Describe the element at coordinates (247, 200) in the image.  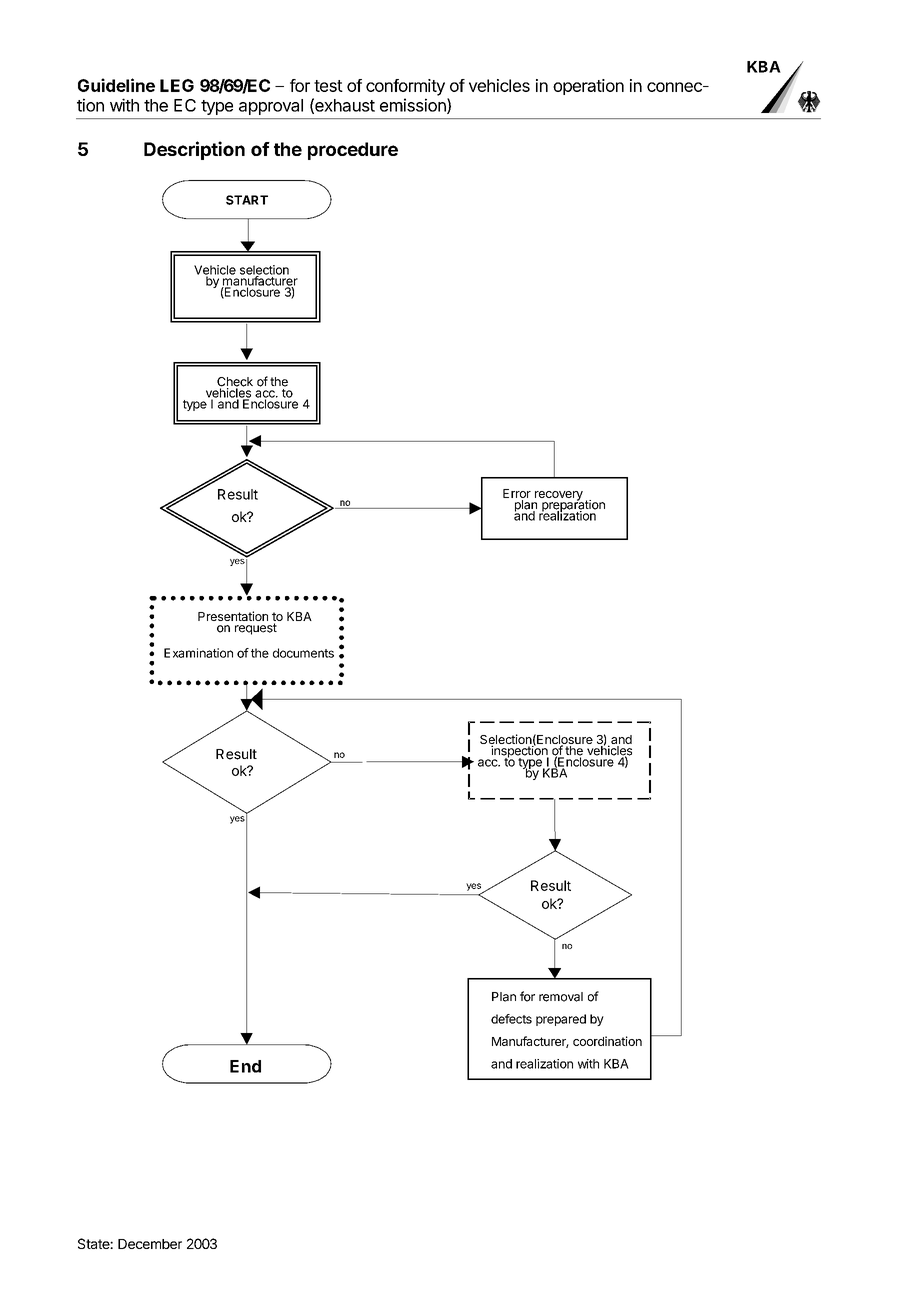
I see `START` at that location.
